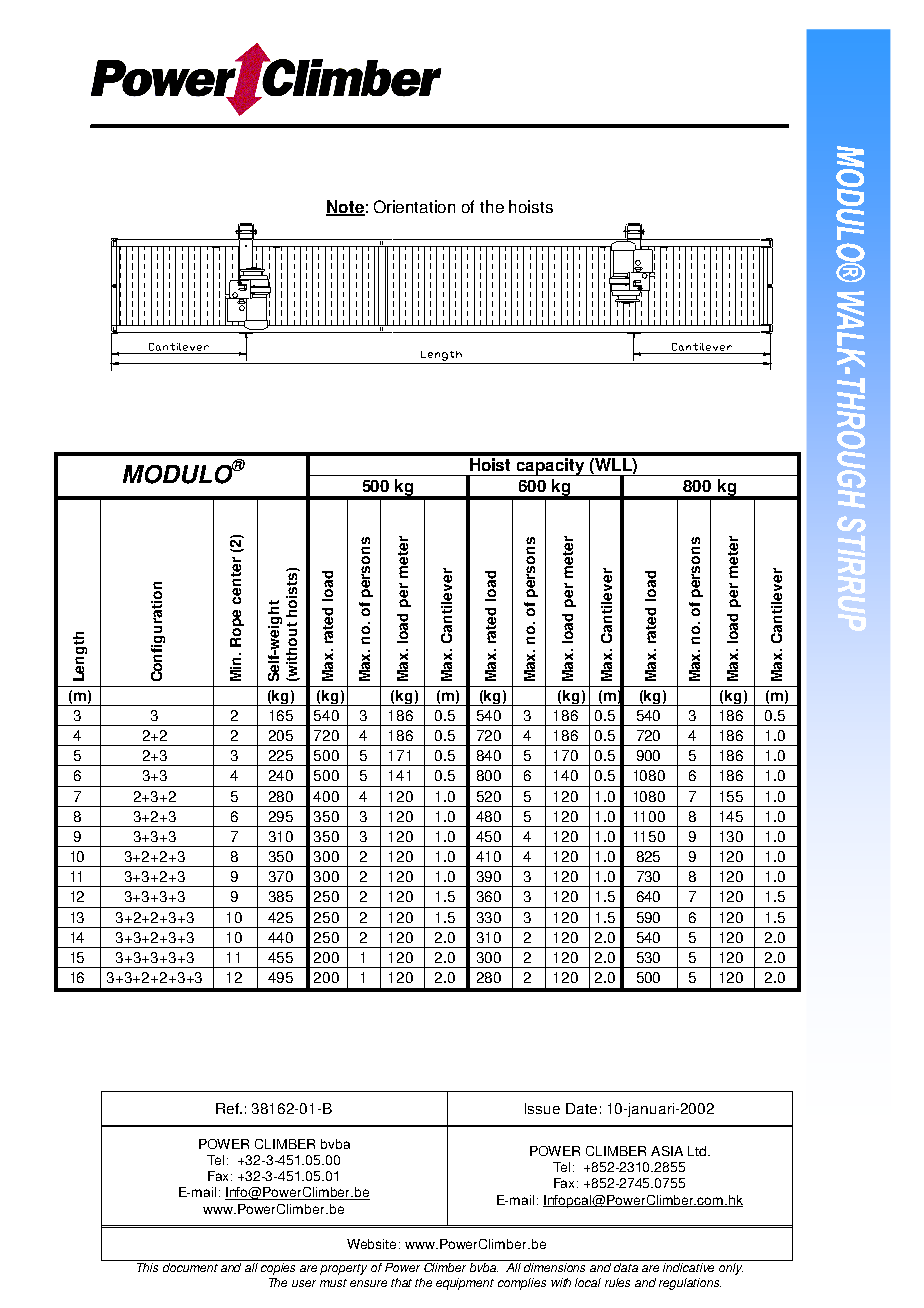 Image resolution: width=924 pixels, height=1308 pixels. What do you see at coordinates (465, 1284) in the screenshot?
I see `equipment` at bounding box center [465, 1284].
